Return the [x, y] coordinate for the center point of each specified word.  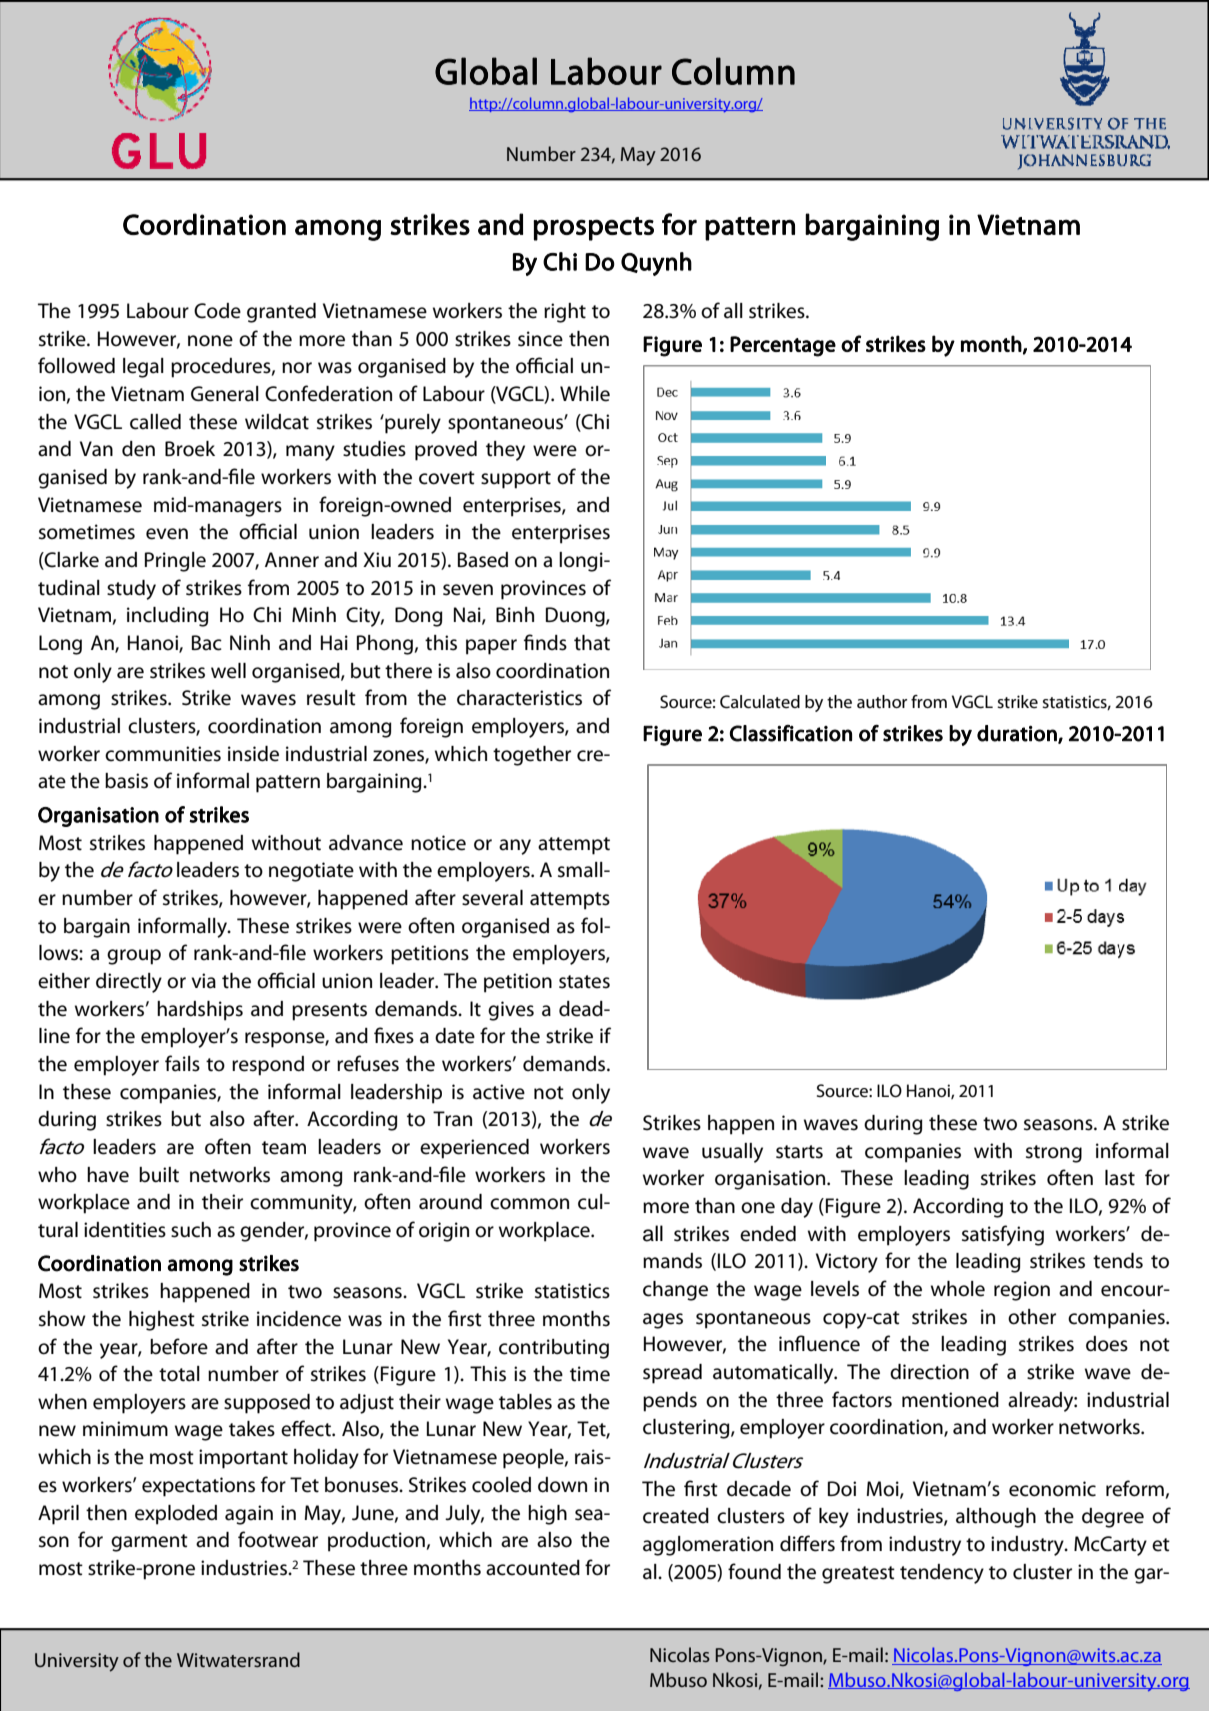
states [584, 982]
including [168, 617]
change [675, 1291]
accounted [533, 1568]
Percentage [783, 346]
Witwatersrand [238, 1659]
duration [1018, 734]
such [191, 1230]
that [592, 643]
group [134, 957]
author [882, 701]
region [1022, 1291]
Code [217, 311]
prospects [593, 229]
